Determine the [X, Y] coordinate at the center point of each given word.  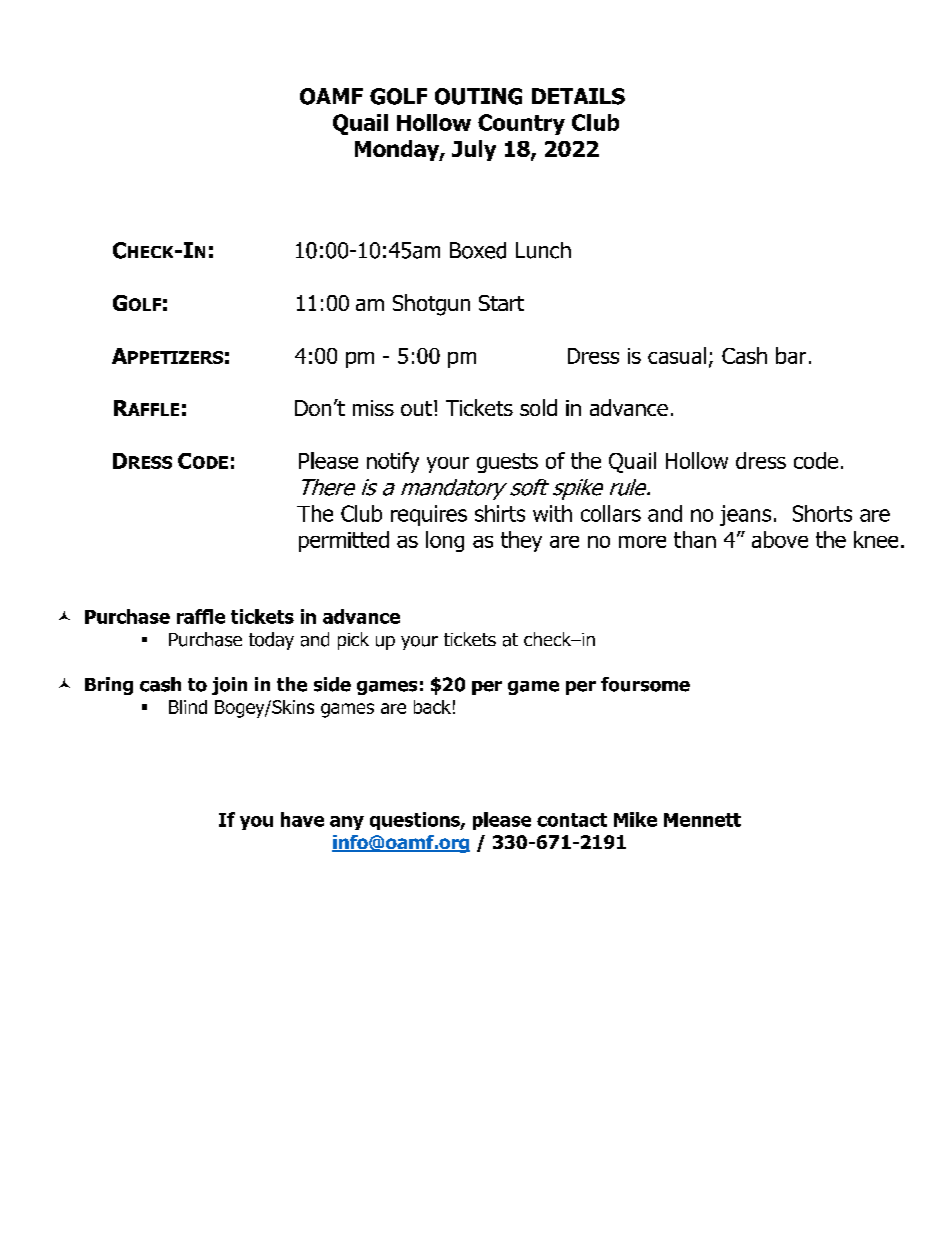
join [229, 686]
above [780, 539]
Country [521, 124]
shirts [500, 513]
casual [677, 355]
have [302, 819]
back [432, 707]
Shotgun [431, 305]
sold [538, 407]
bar [791, 355]
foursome [645, 684]
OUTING [478, 96]
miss [373, 408]
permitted [344, 541]
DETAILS [578, 96]
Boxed [478, 250]
